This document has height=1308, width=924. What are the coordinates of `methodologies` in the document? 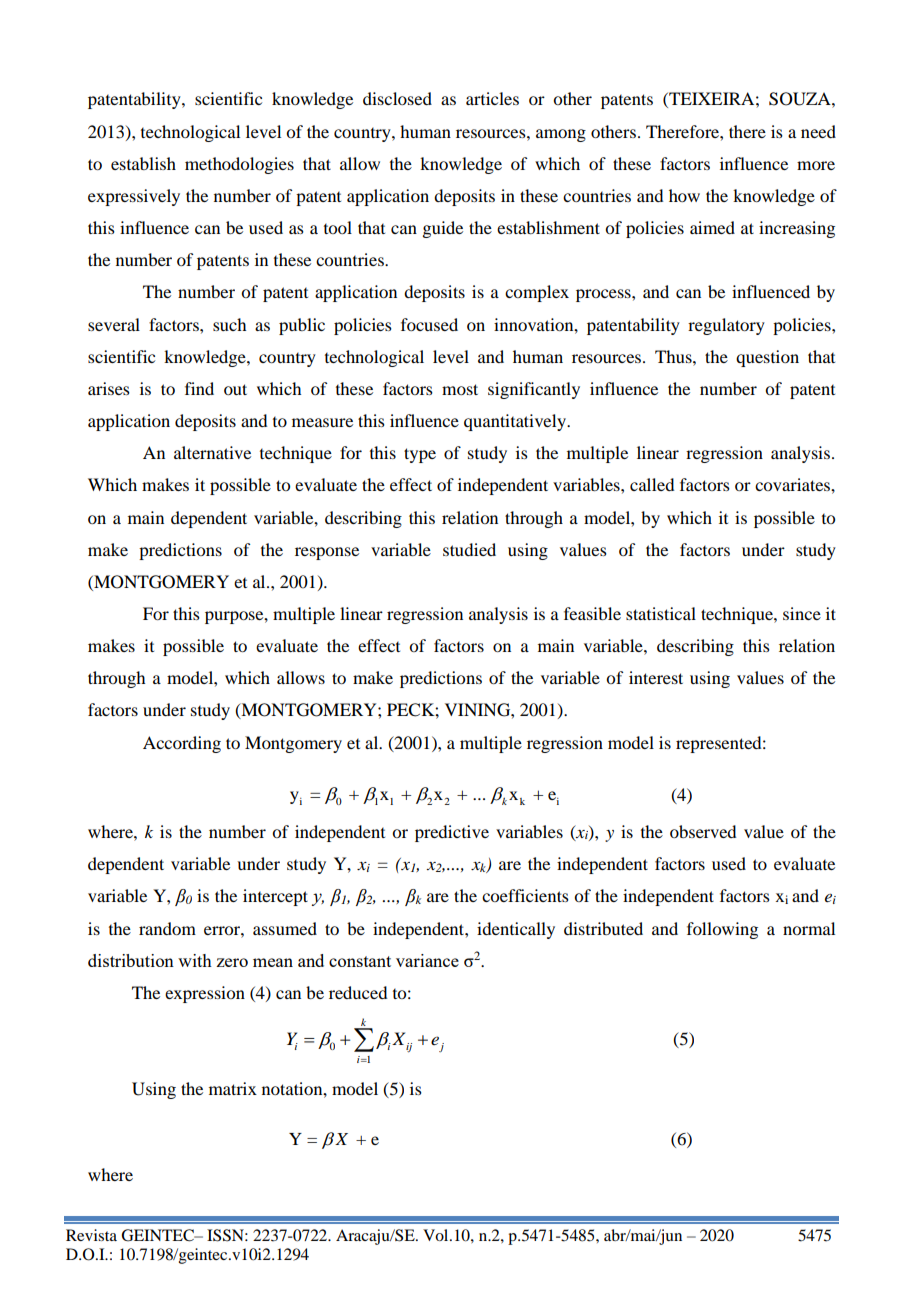 It's located at (239, 165).
